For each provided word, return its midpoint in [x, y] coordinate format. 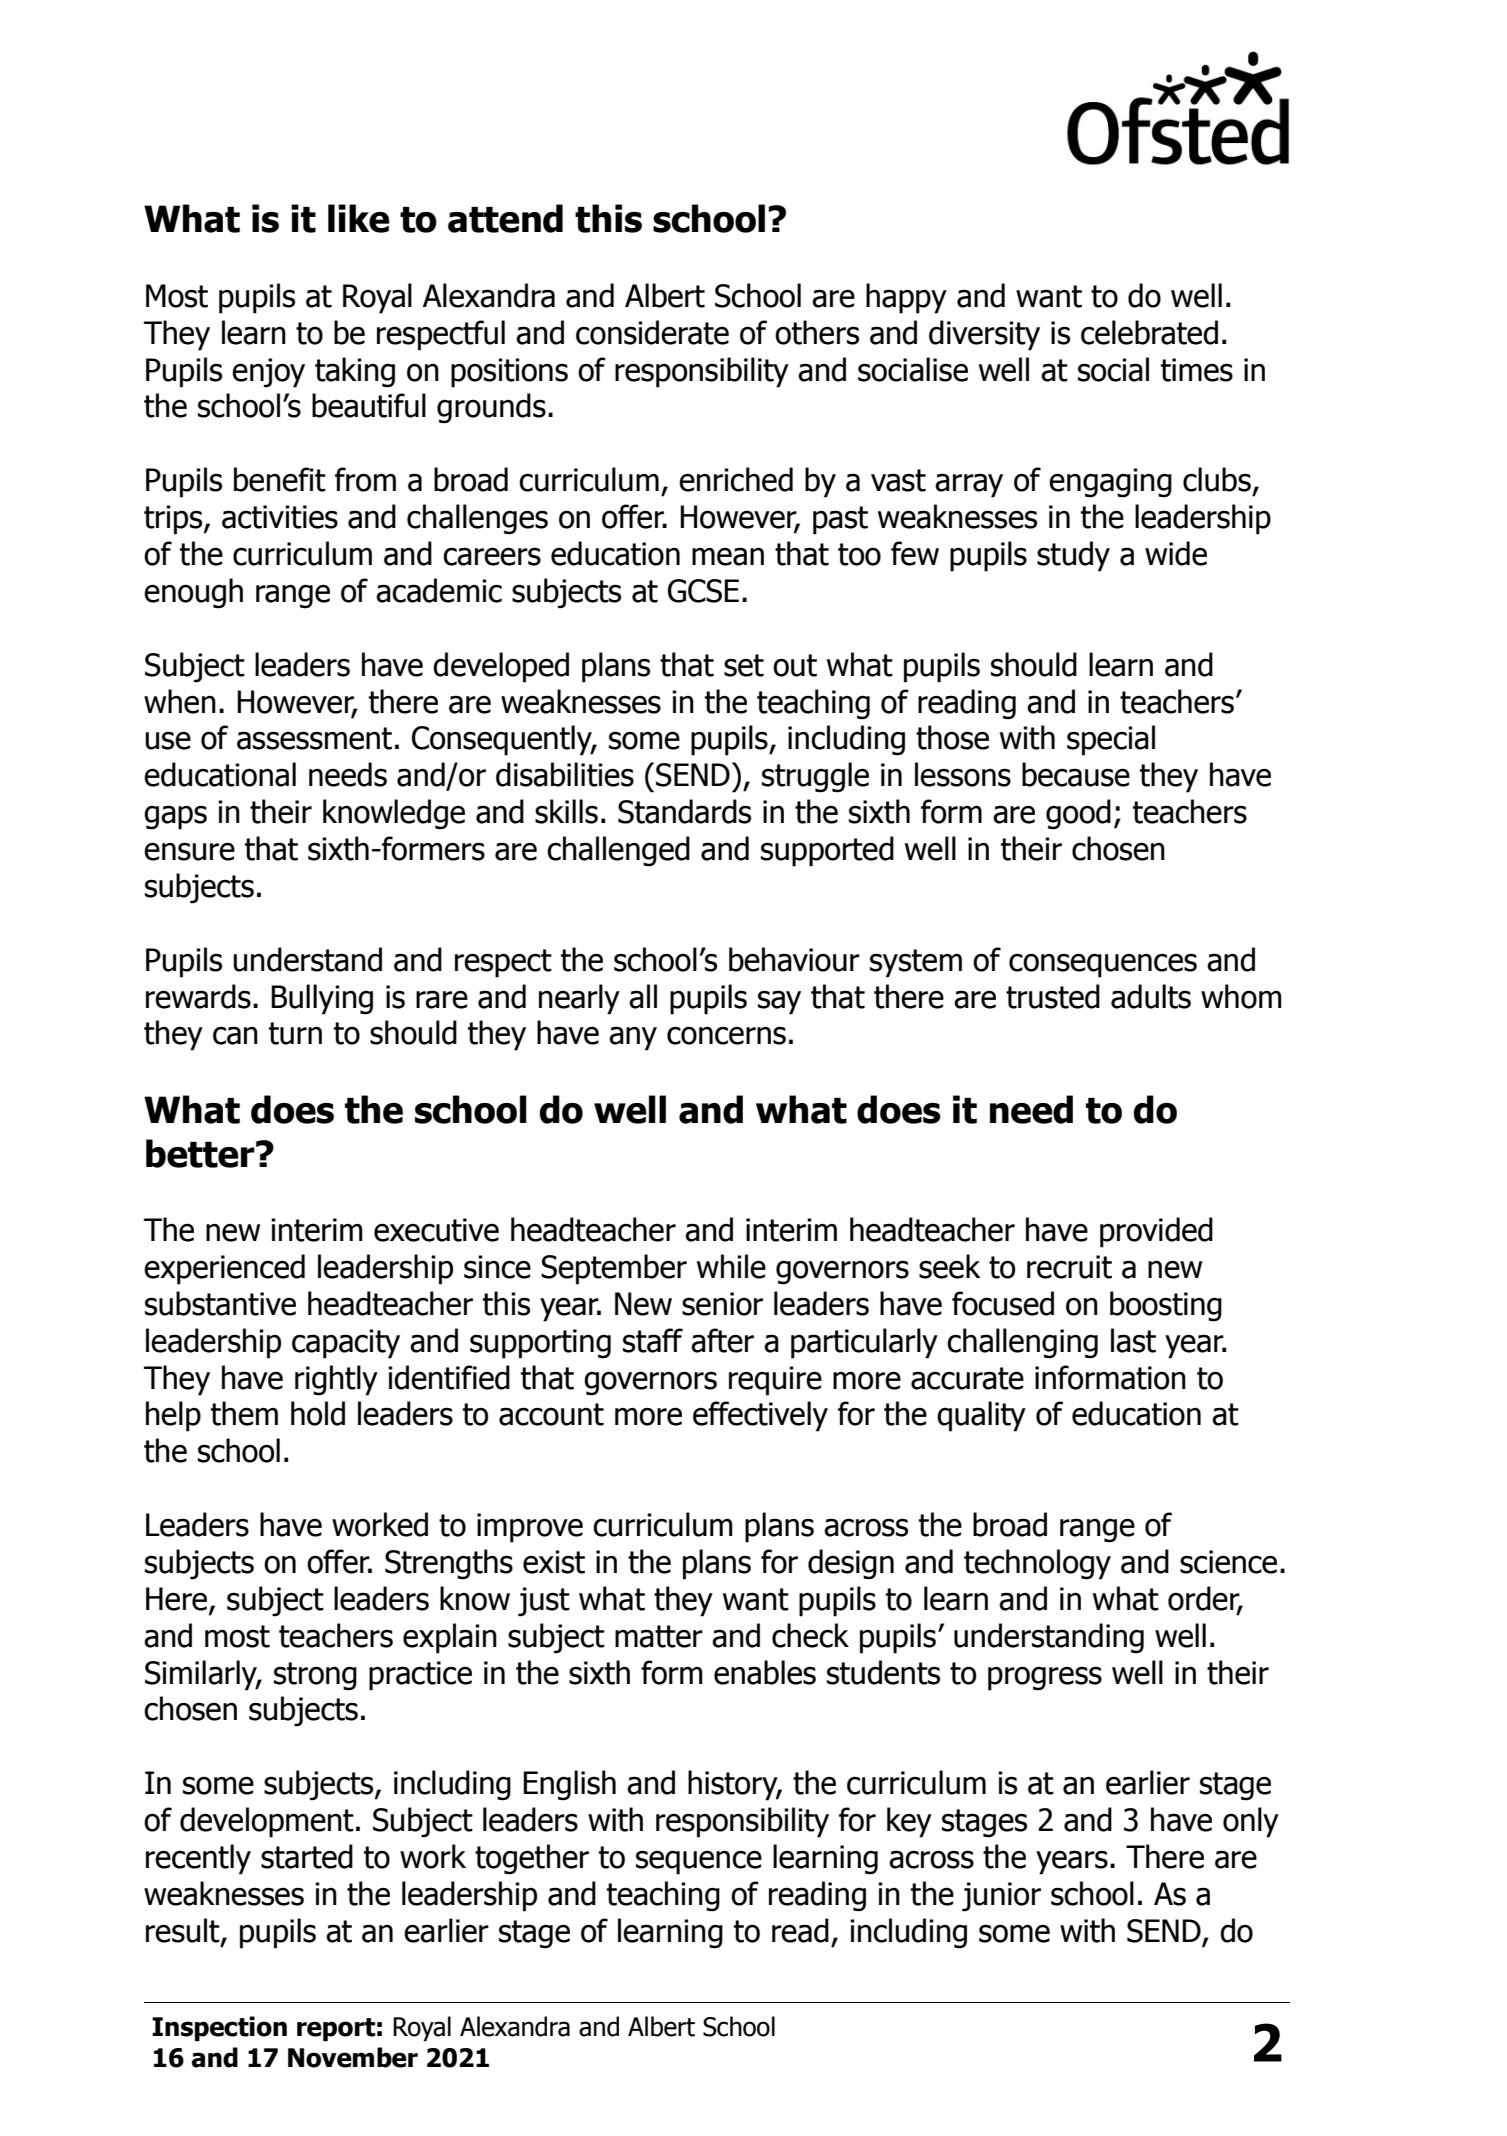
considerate [652, 332]
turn [295, 1033]
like [359, 218]
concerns [726, 1036]
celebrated [1149, 332]
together [532, 1859]
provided [1156, 1232]
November [353, 2057]
